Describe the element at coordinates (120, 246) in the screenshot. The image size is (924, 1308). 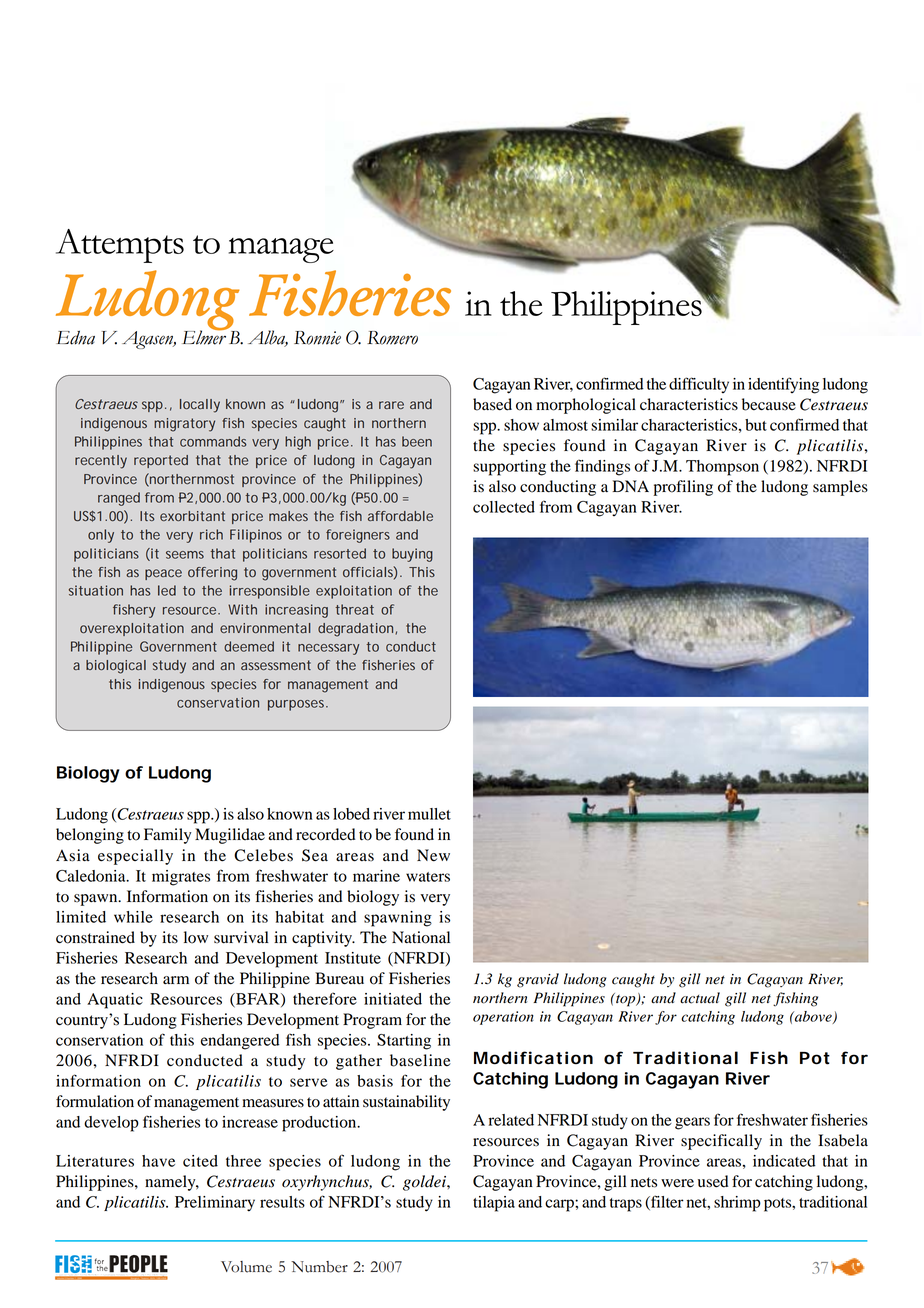
I see `Attempts` at that location.
